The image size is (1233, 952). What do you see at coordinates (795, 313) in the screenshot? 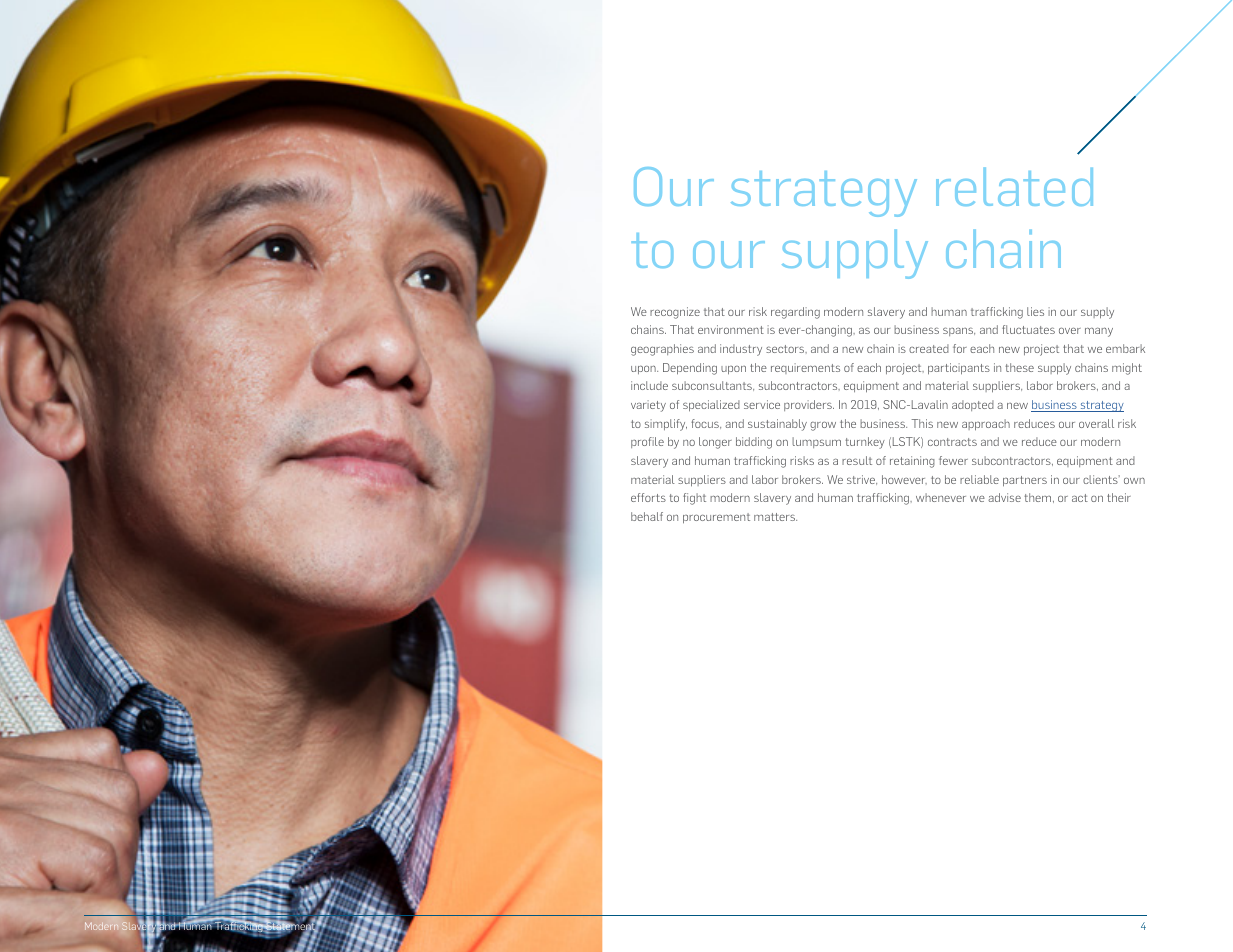
I see `regarding` at bounding box center [795, 313].
